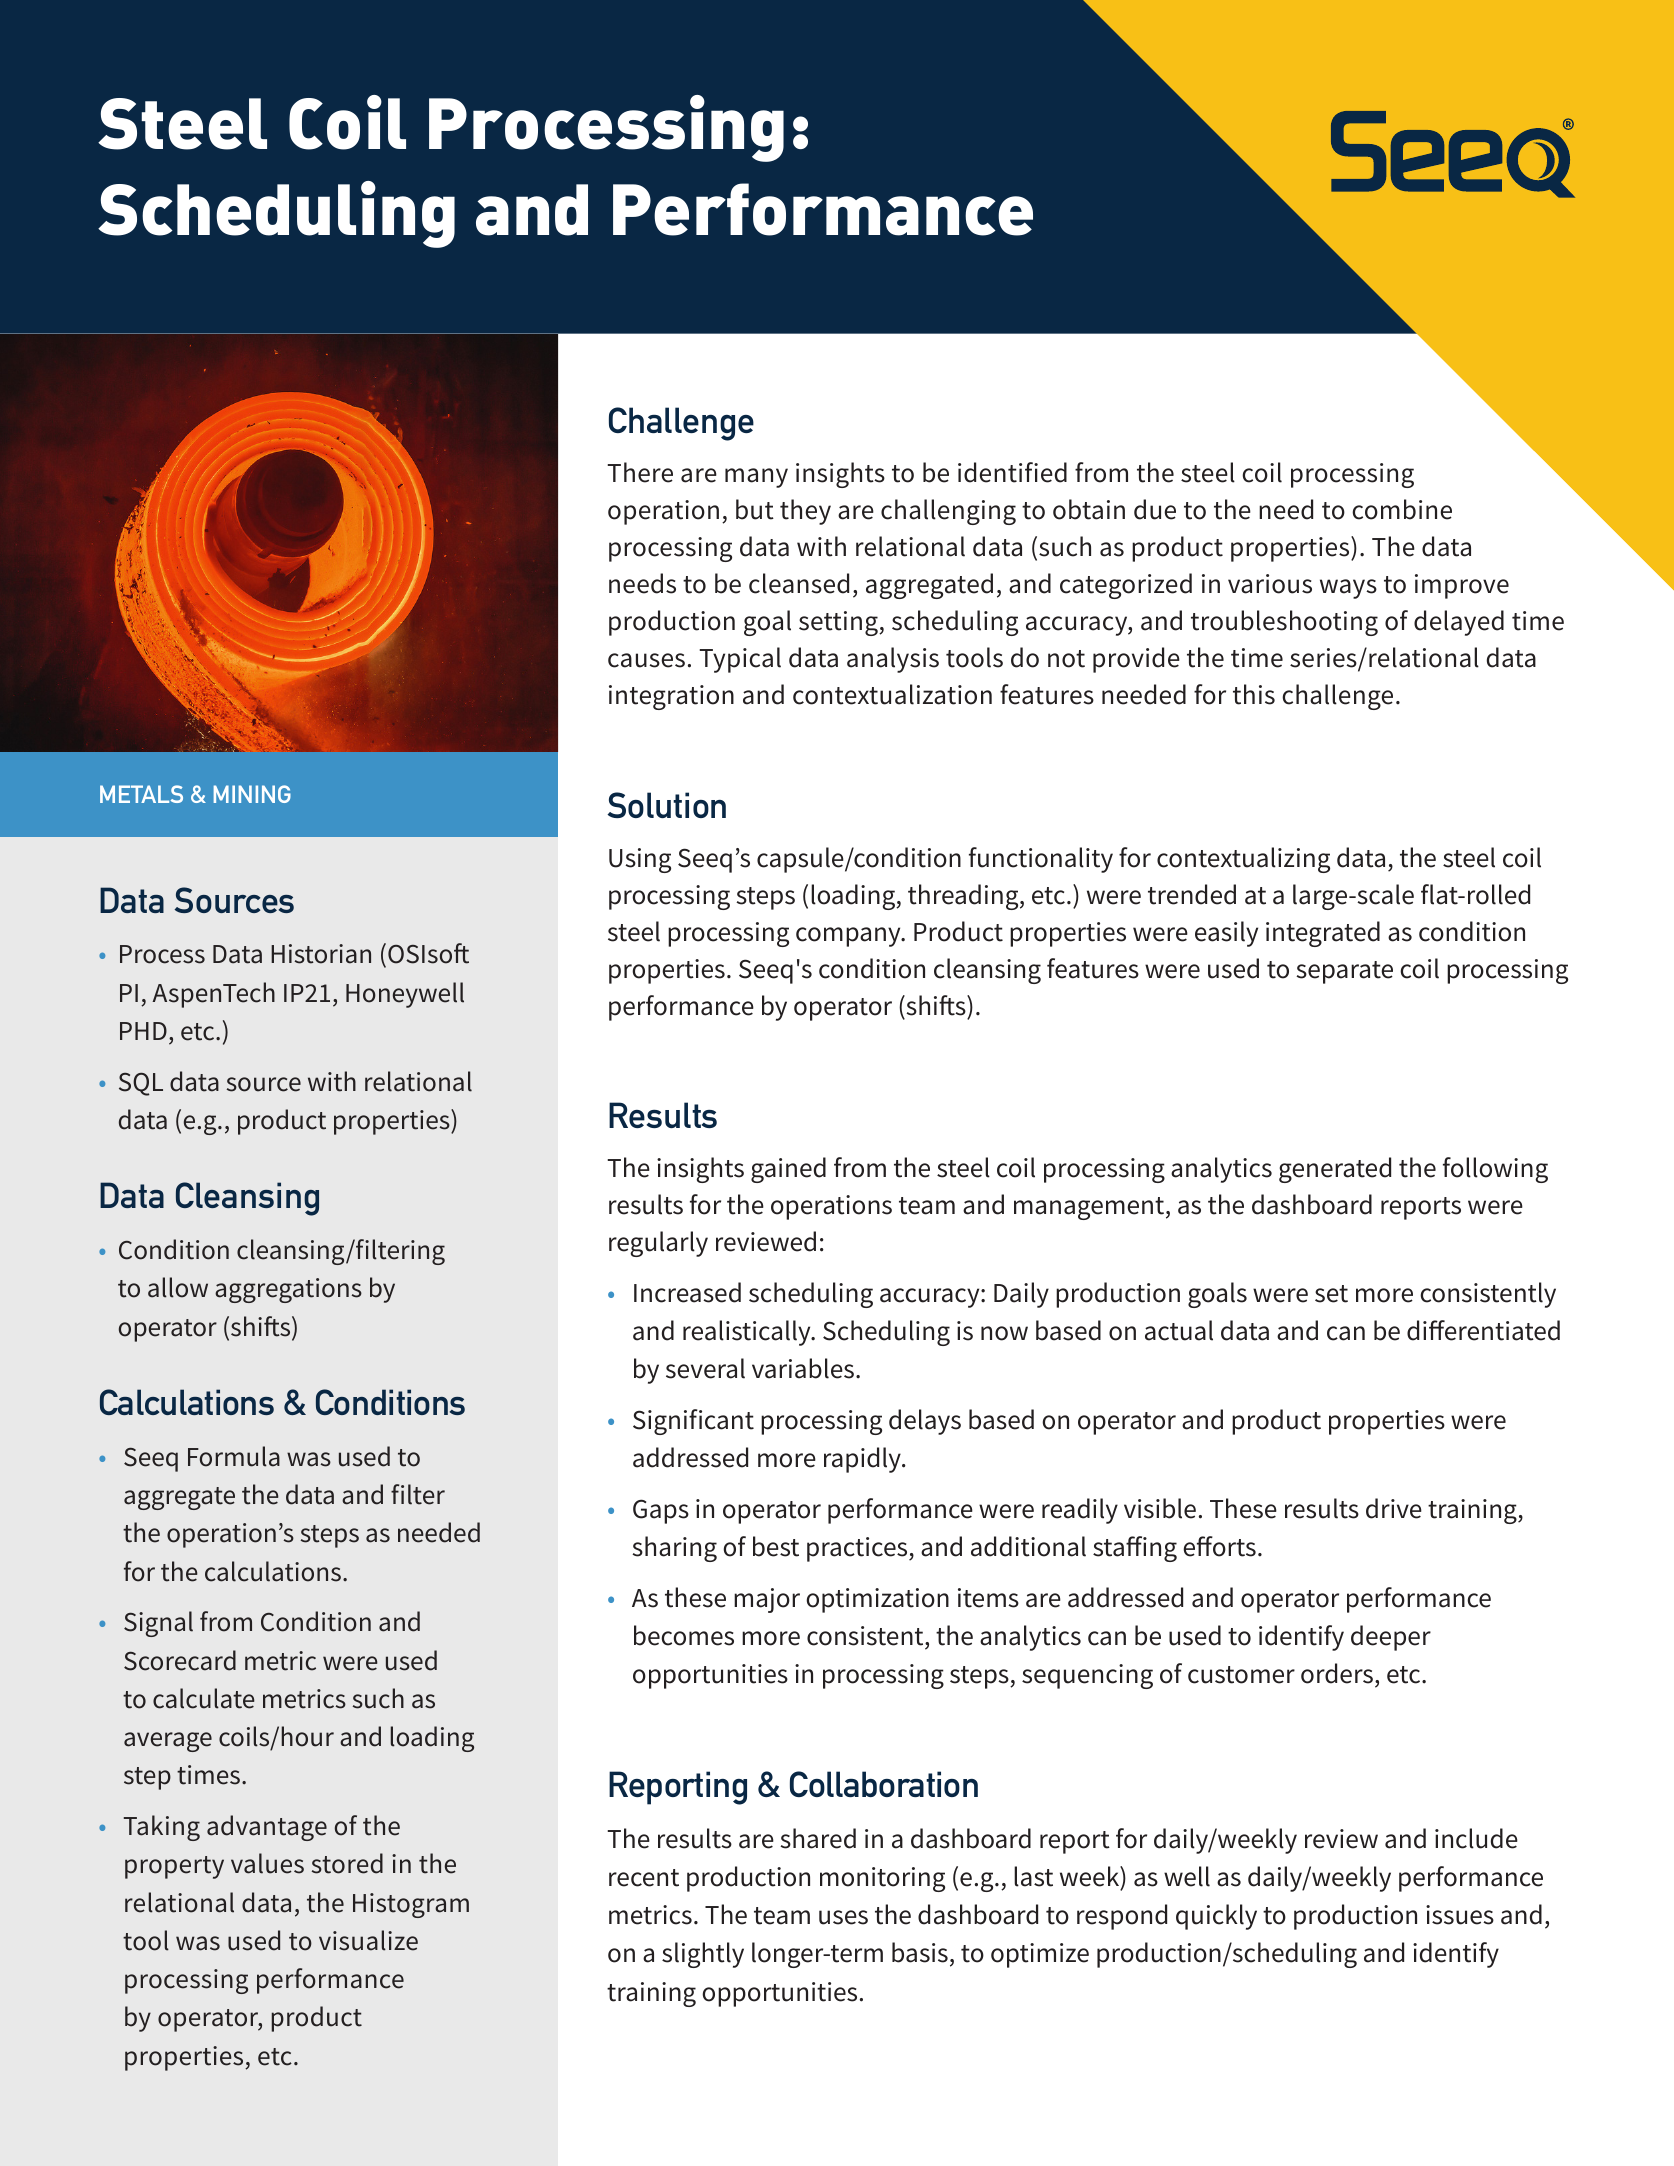 Image resolution: width=1674 pixels, height=2166 pixels. I want to click on visualize, so click(368, 1940).
